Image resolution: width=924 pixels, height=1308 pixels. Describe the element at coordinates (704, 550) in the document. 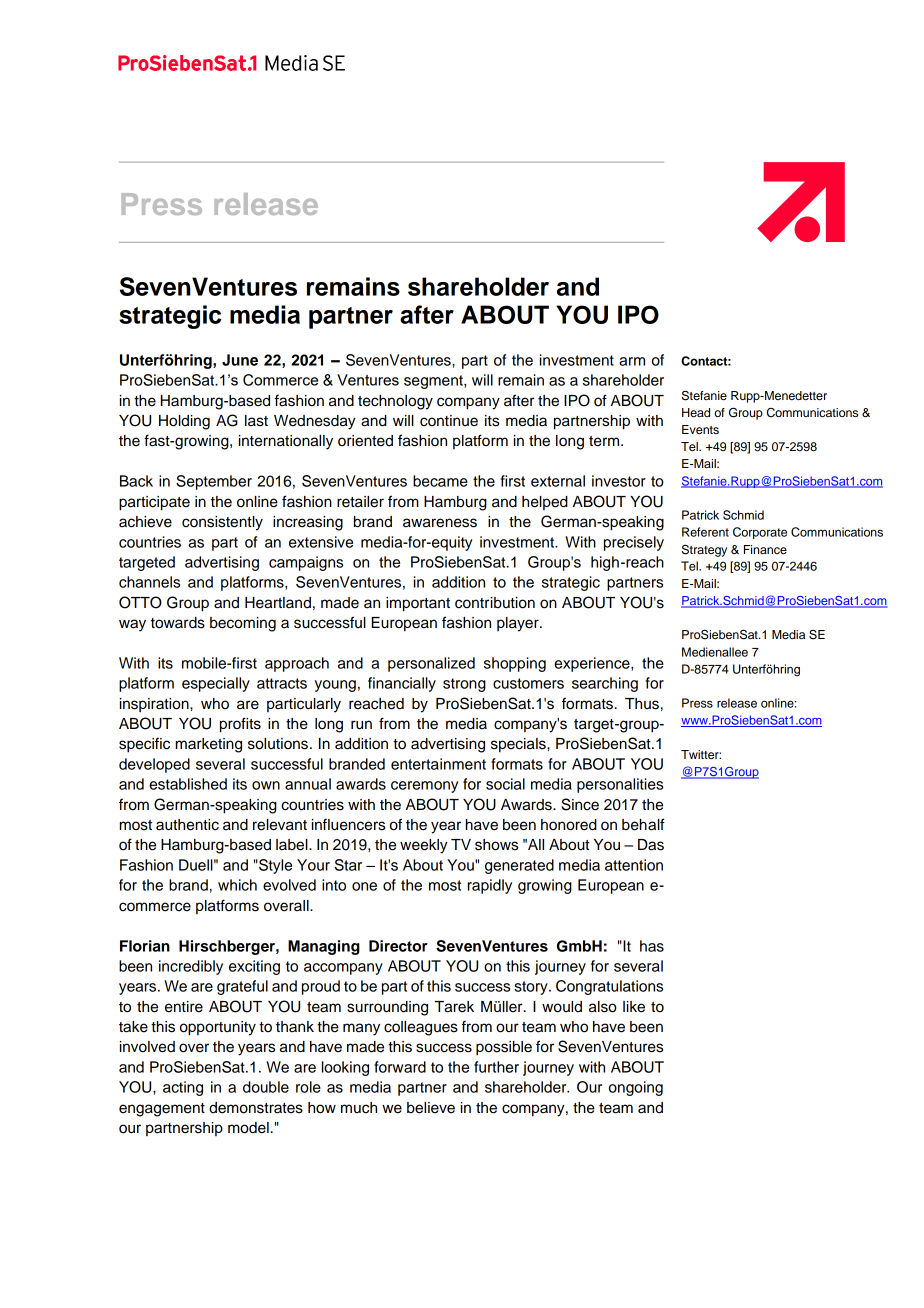

I see `Strategy` at that location.
